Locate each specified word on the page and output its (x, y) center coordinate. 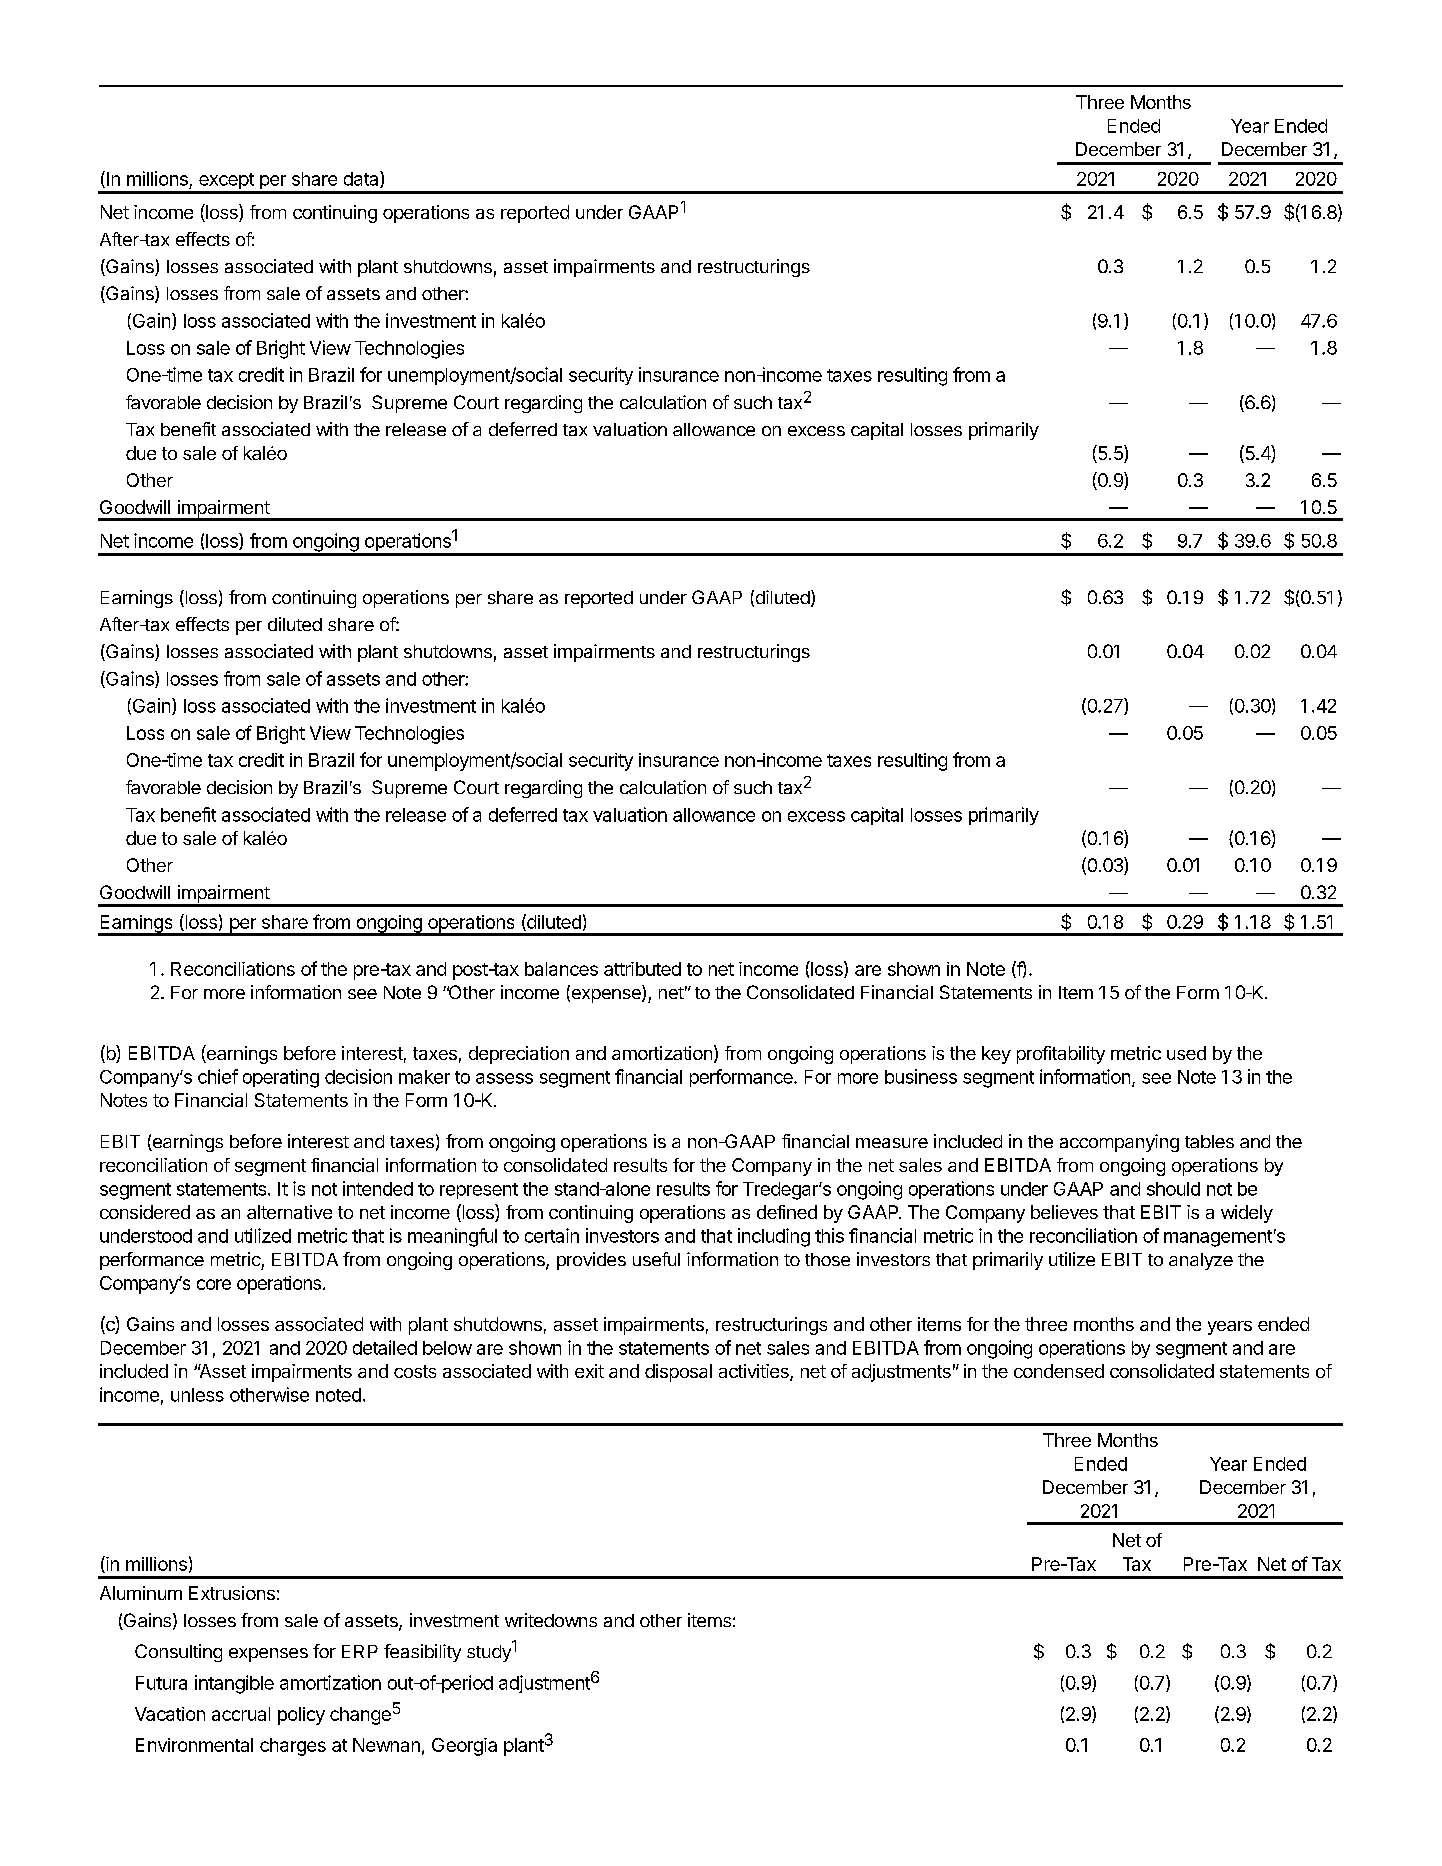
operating (281, 1078)
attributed (642, 969)
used (1186, 1053)
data (362, 179)
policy (301, 1716)
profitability (1061, 1055)
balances (561, 969)
